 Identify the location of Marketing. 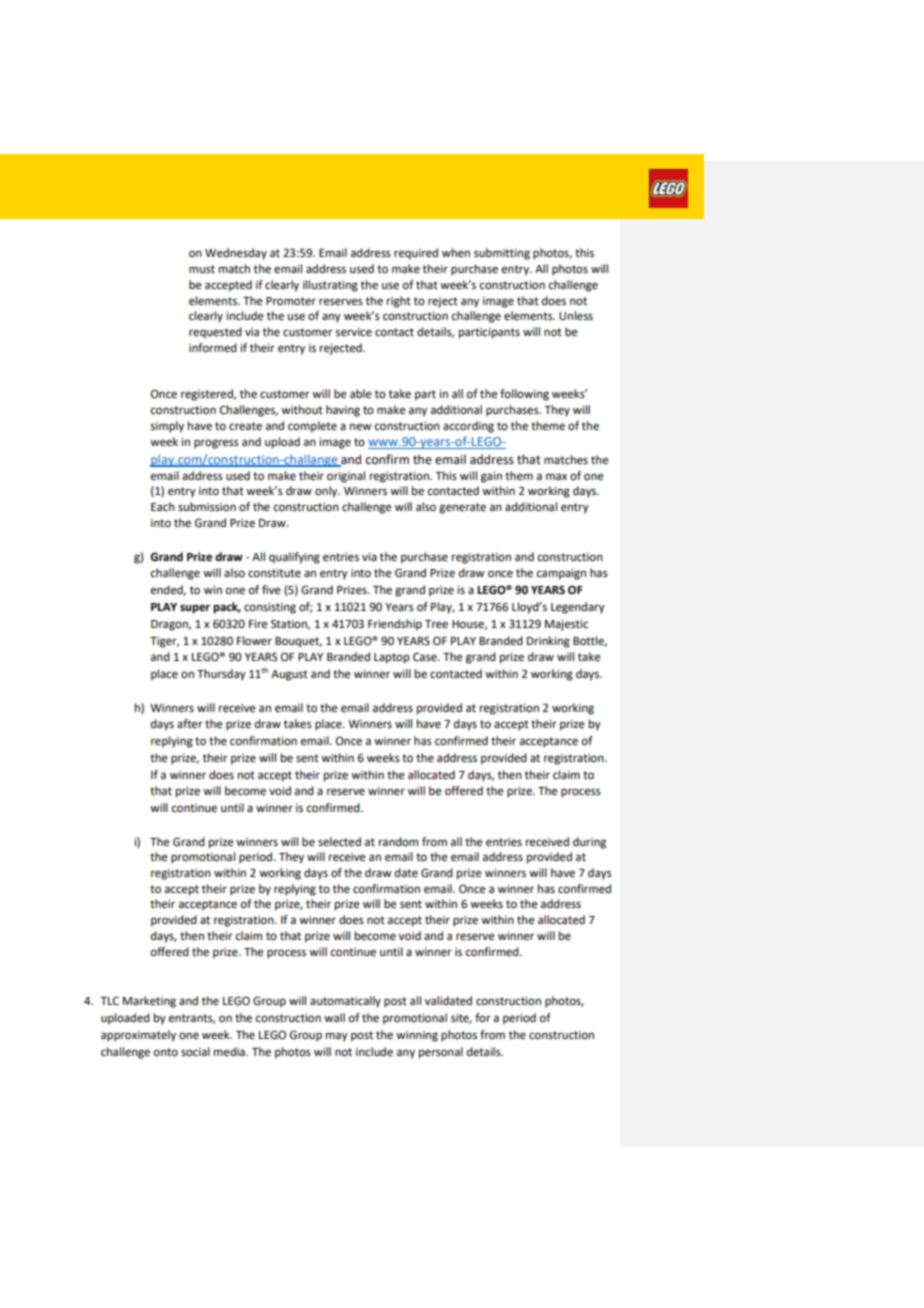
(149, 1002).
